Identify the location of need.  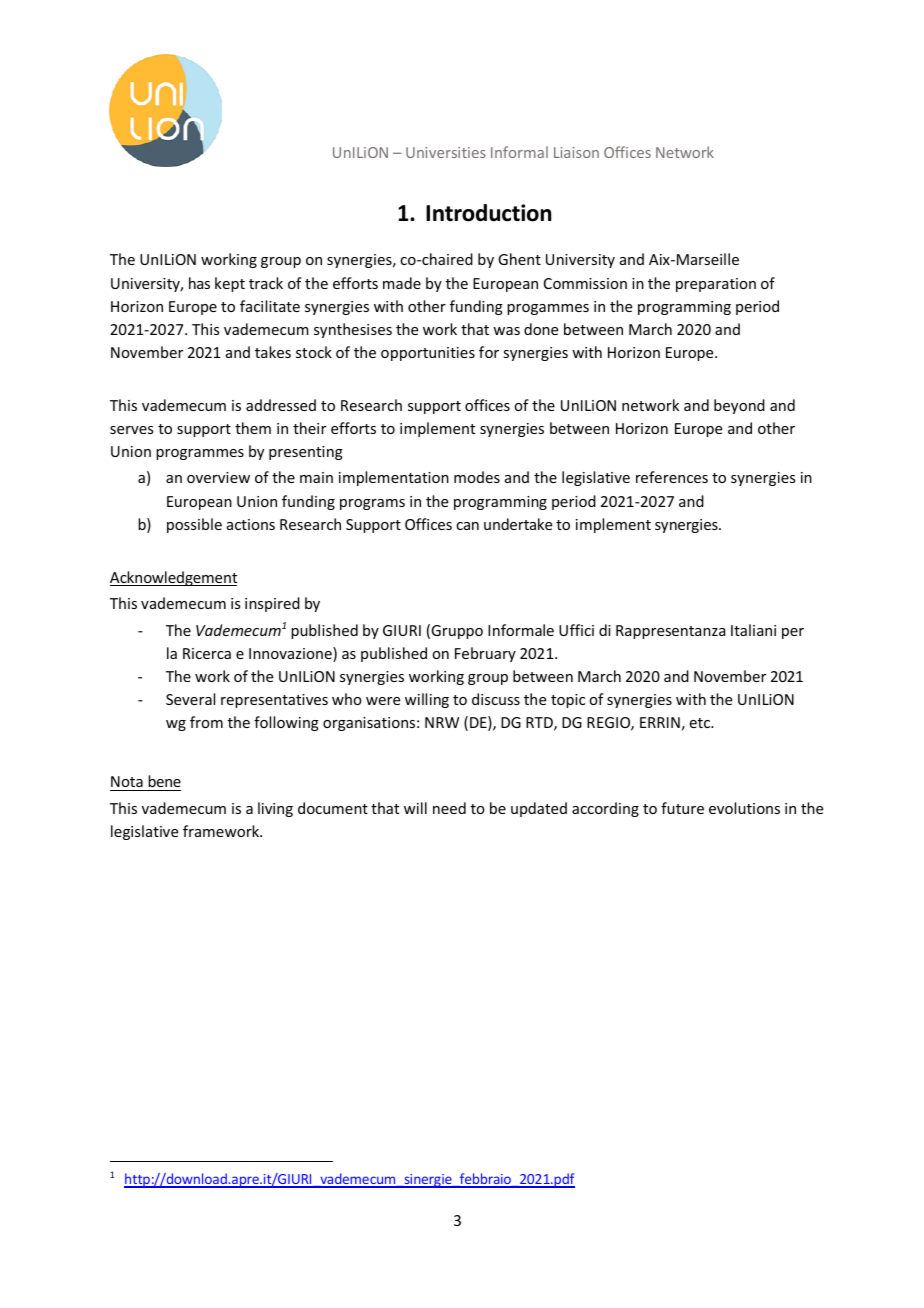
(449, 808).
